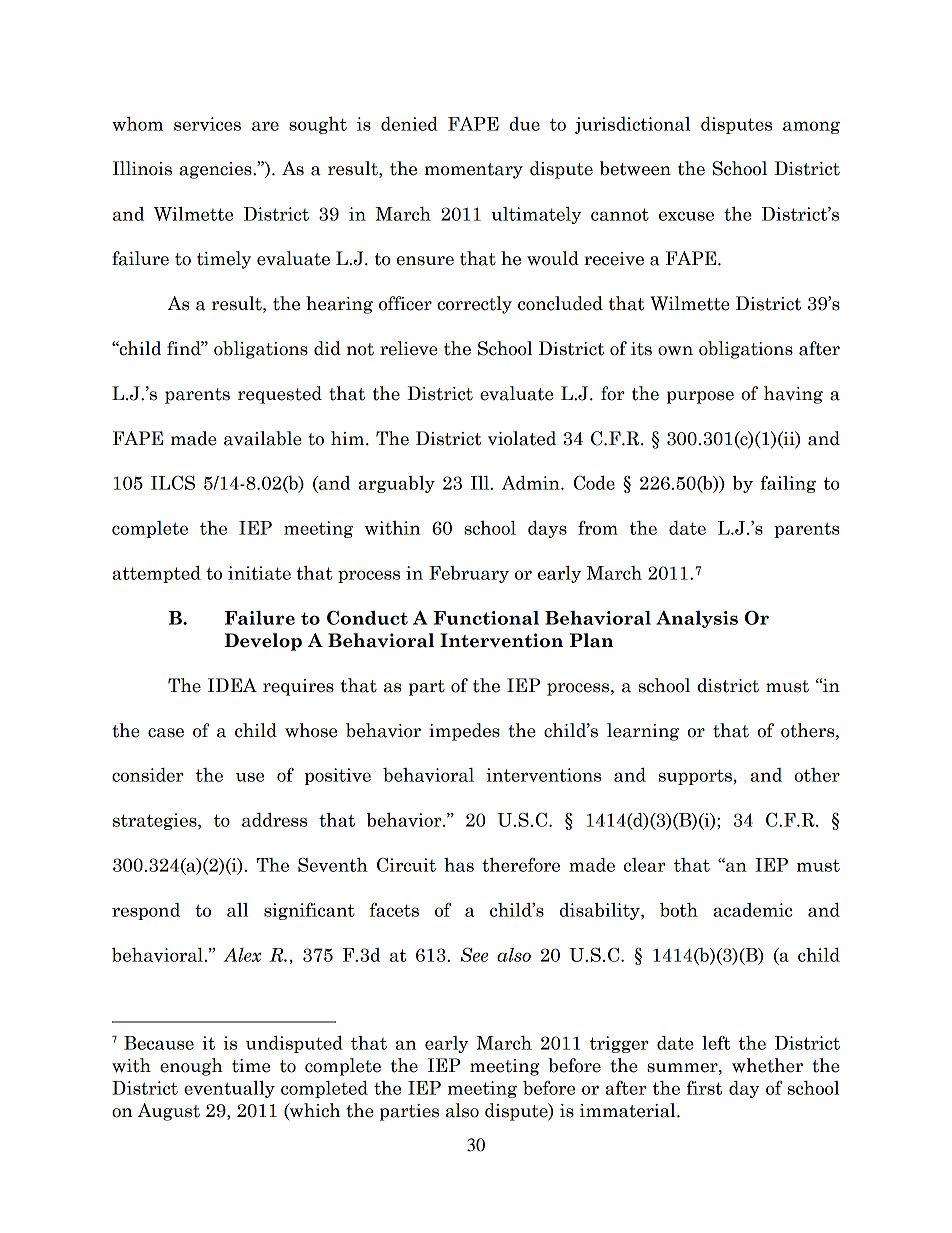  What do you see at coordinates (811, 127) in the image?
I see `among` at bounding box center [811, 127].
